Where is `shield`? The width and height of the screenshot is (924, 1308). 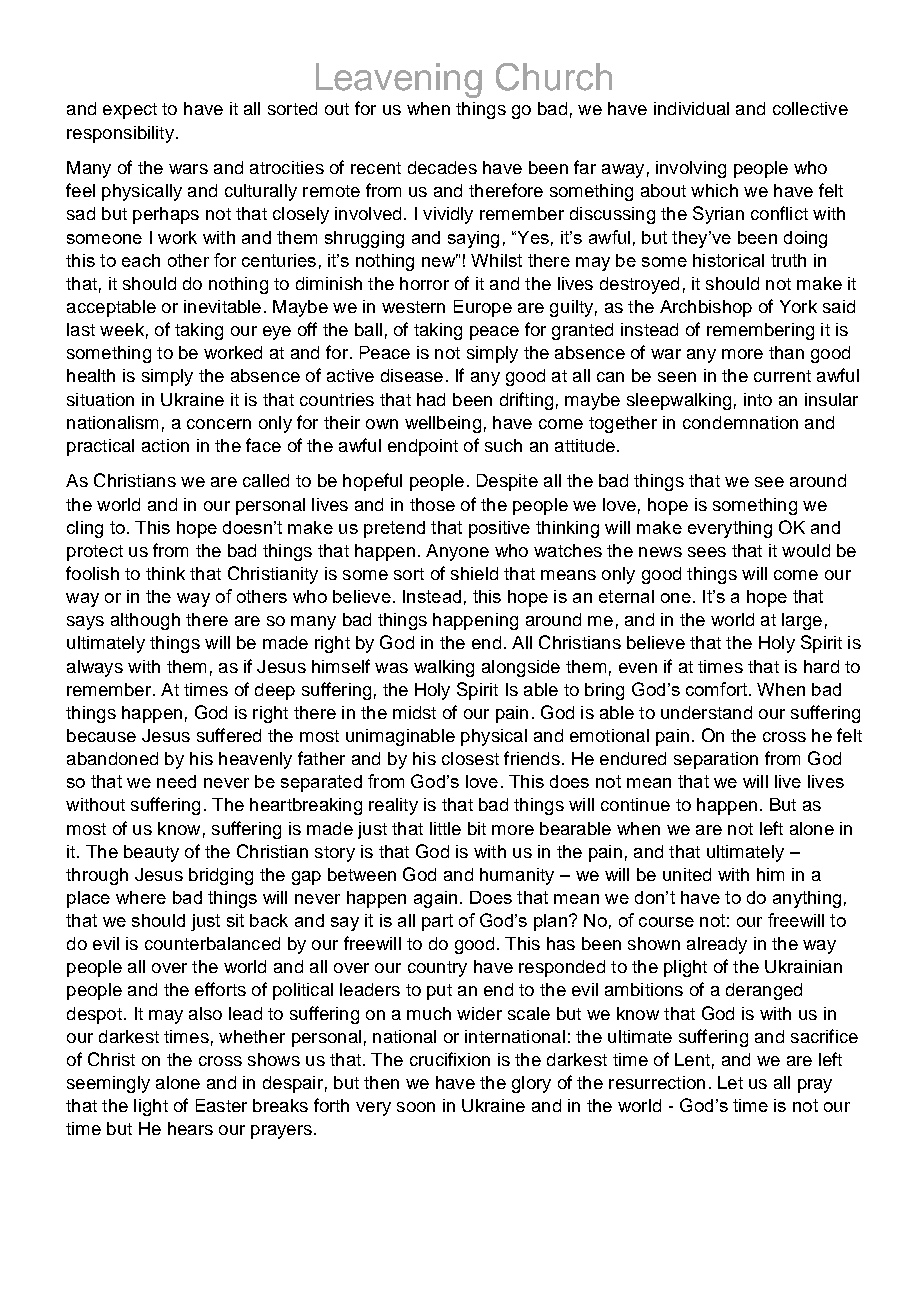
shield is located at coordinates (474, 573).
